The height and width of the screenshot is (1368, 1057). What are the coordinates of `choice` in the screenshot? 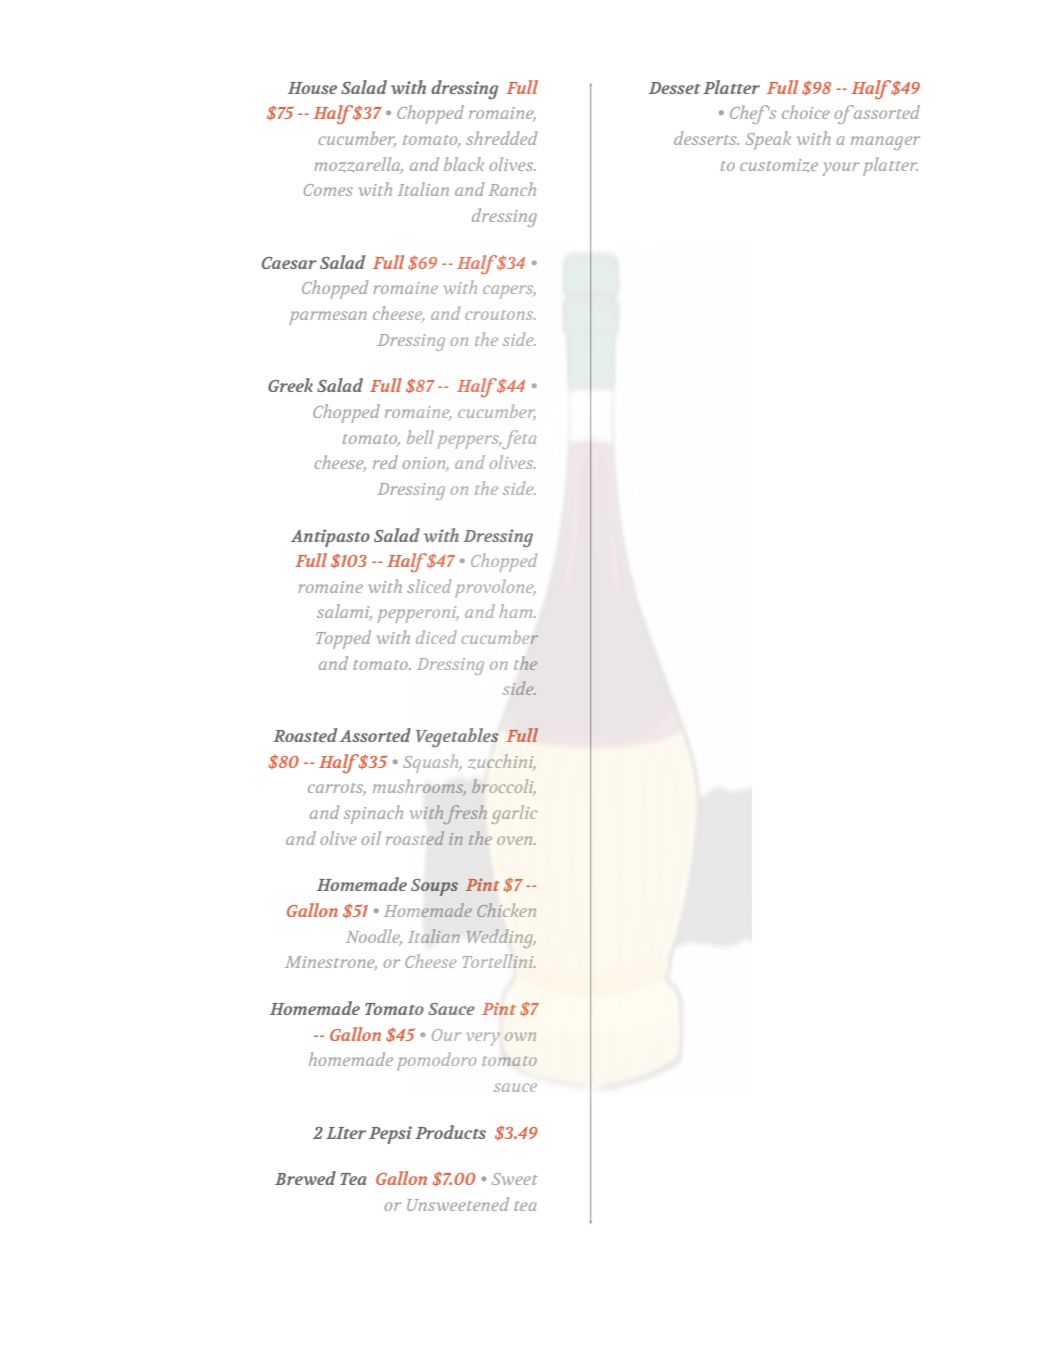 It's located at (805, 112).
